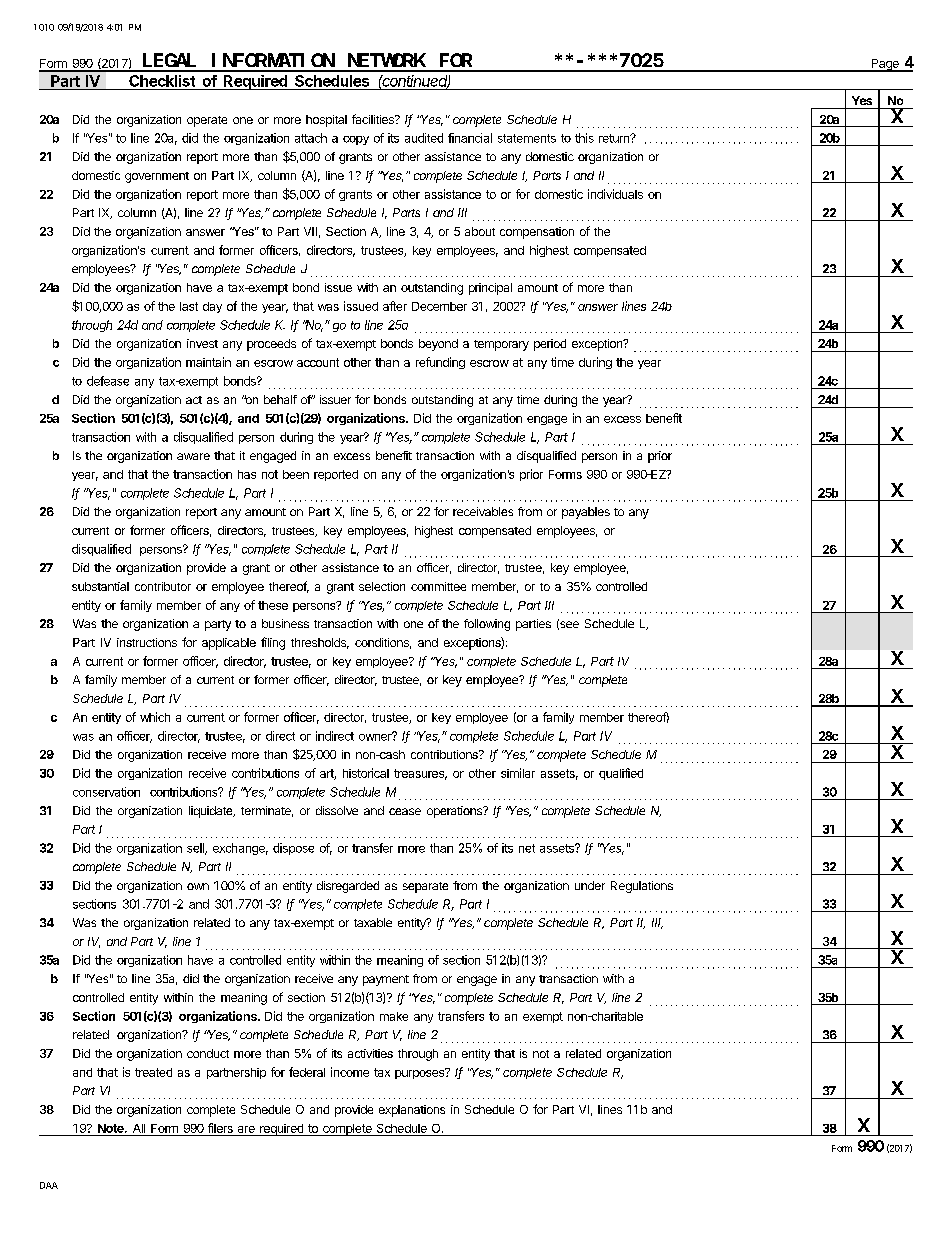  Describe the element at coordinates (550, 345) in the screenshot. I see `period` at that location.
